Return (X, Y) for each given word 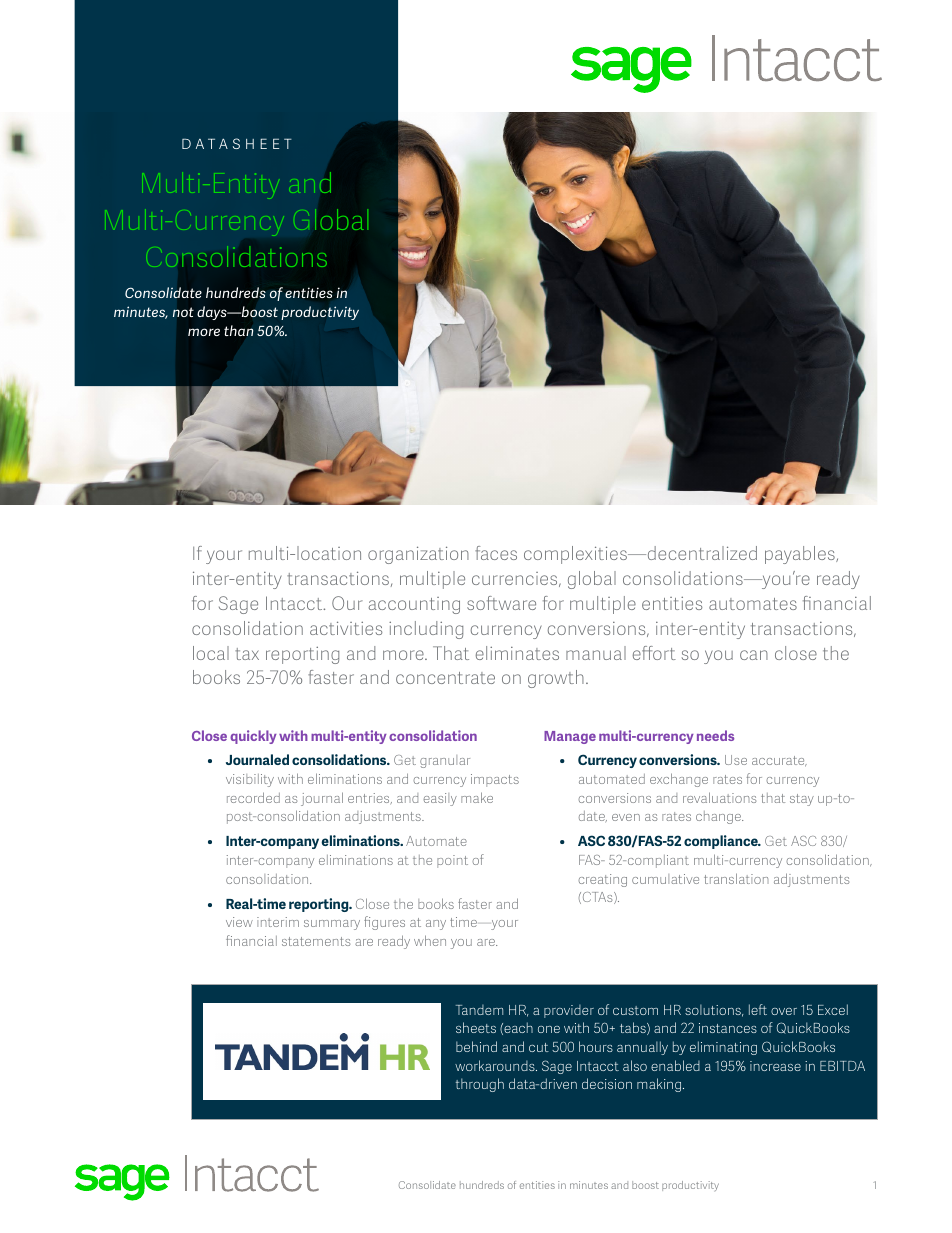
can (754, 655)
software (501, 603)
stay (802, 800)
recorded (253, 797)
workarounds (496, 1065)
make (477, 797)
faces (496, 553)
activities (346, 628)
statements (316, 941)
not (183, 312)
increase (775, 1066)
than (239, 330)
